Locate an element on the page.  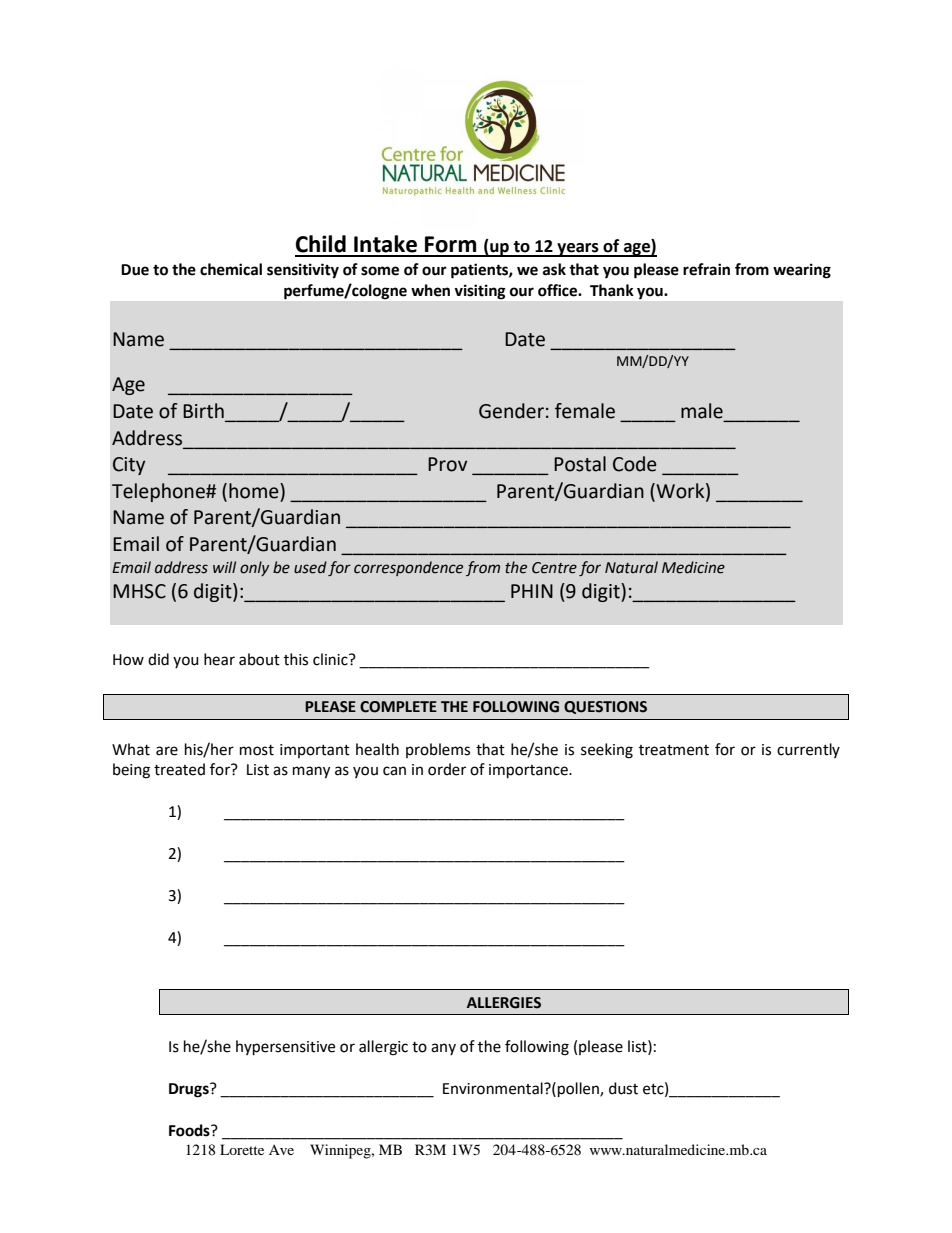
Foods is located at coordinates (190, 1130).
